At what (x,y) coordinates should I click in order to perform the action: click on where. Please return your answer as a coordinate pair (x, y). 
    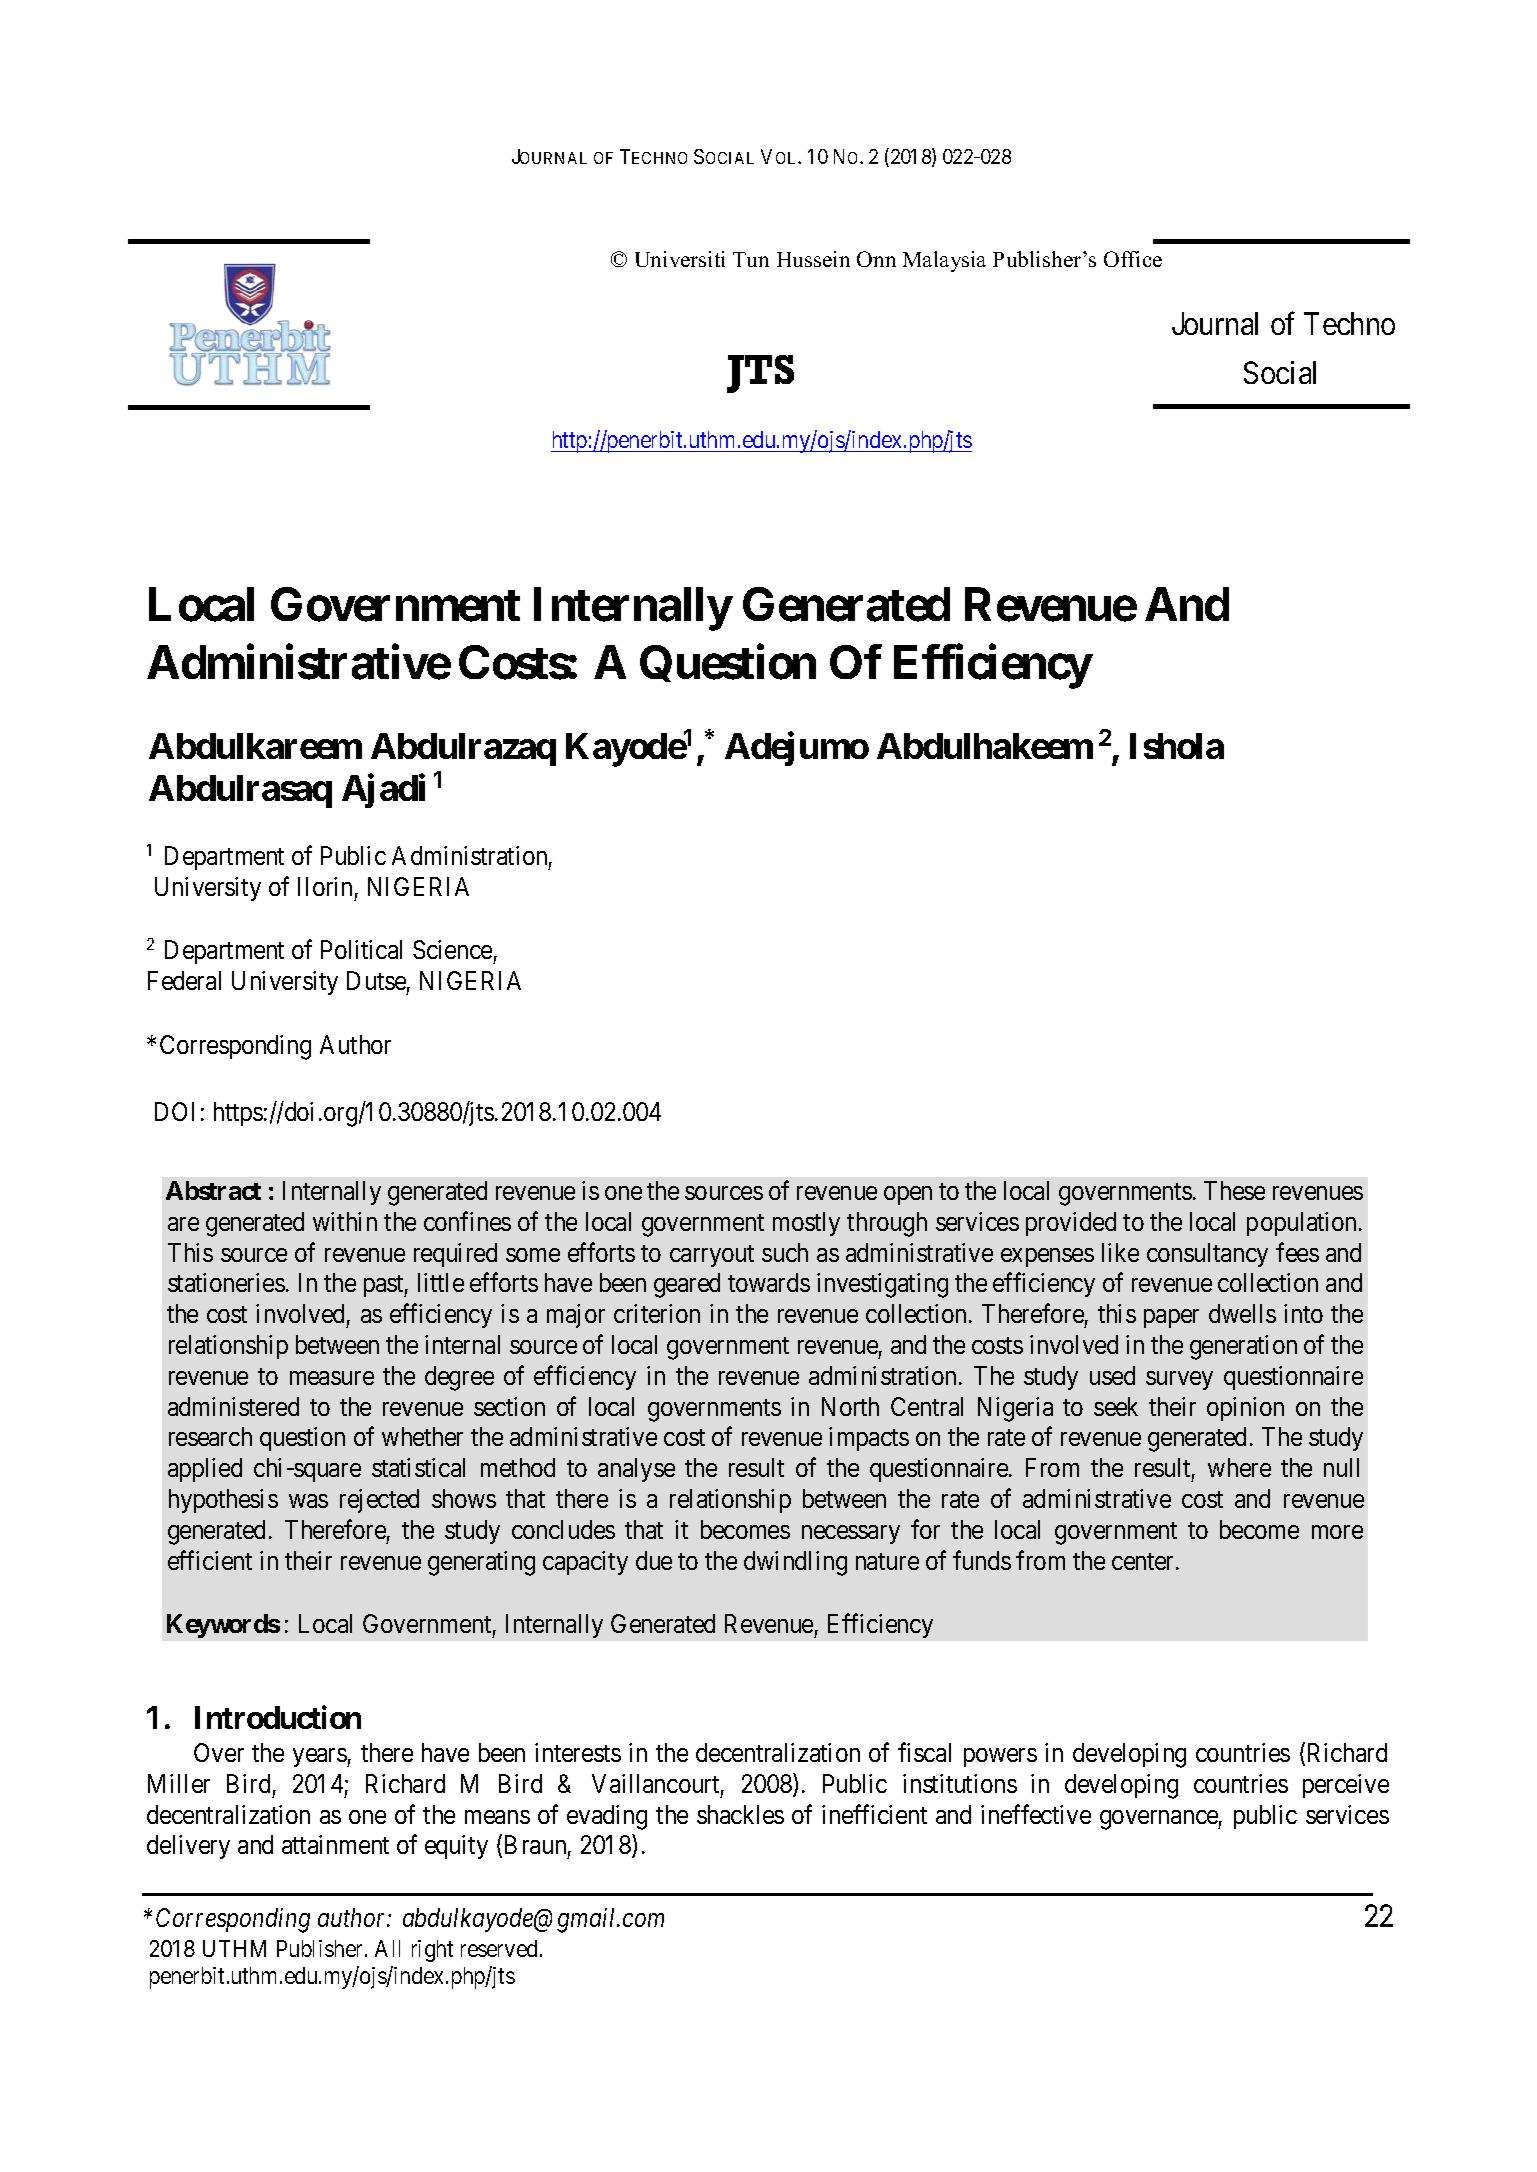
    Looking at the image, I should click on (1239, 1467).
